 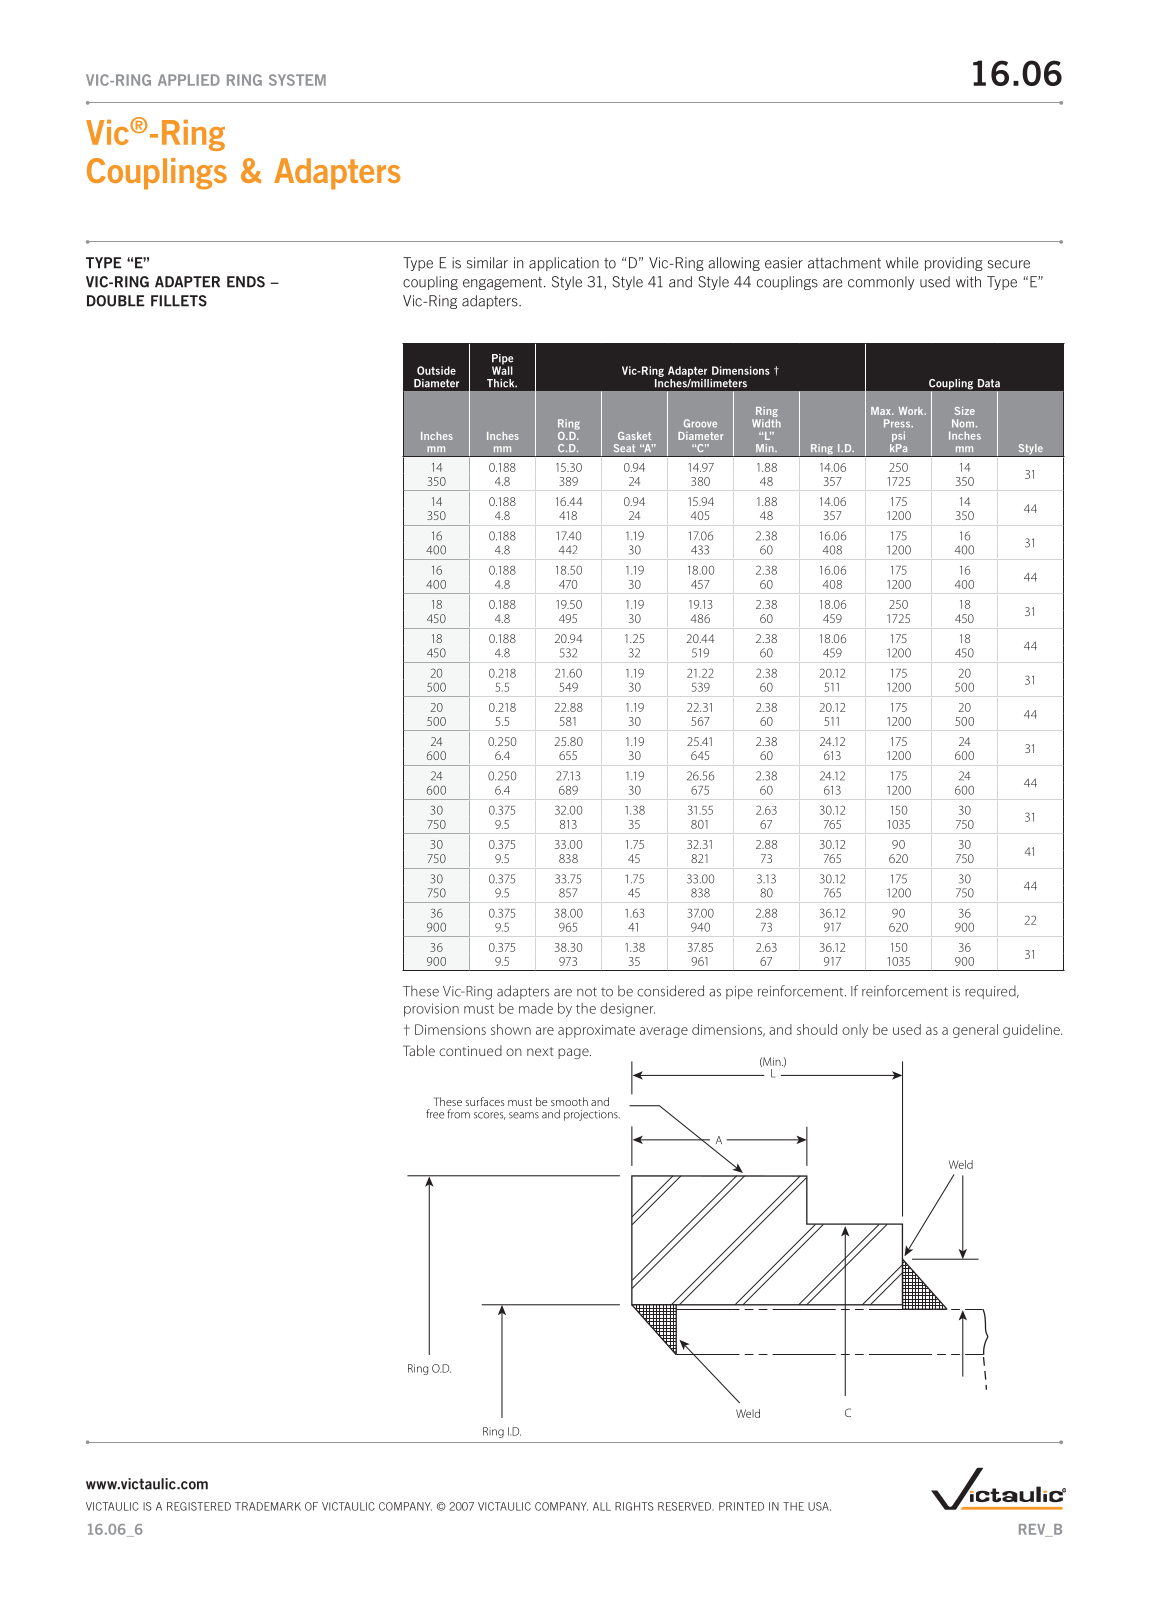 I want to click on provision, so click(x=431, y=1010).
